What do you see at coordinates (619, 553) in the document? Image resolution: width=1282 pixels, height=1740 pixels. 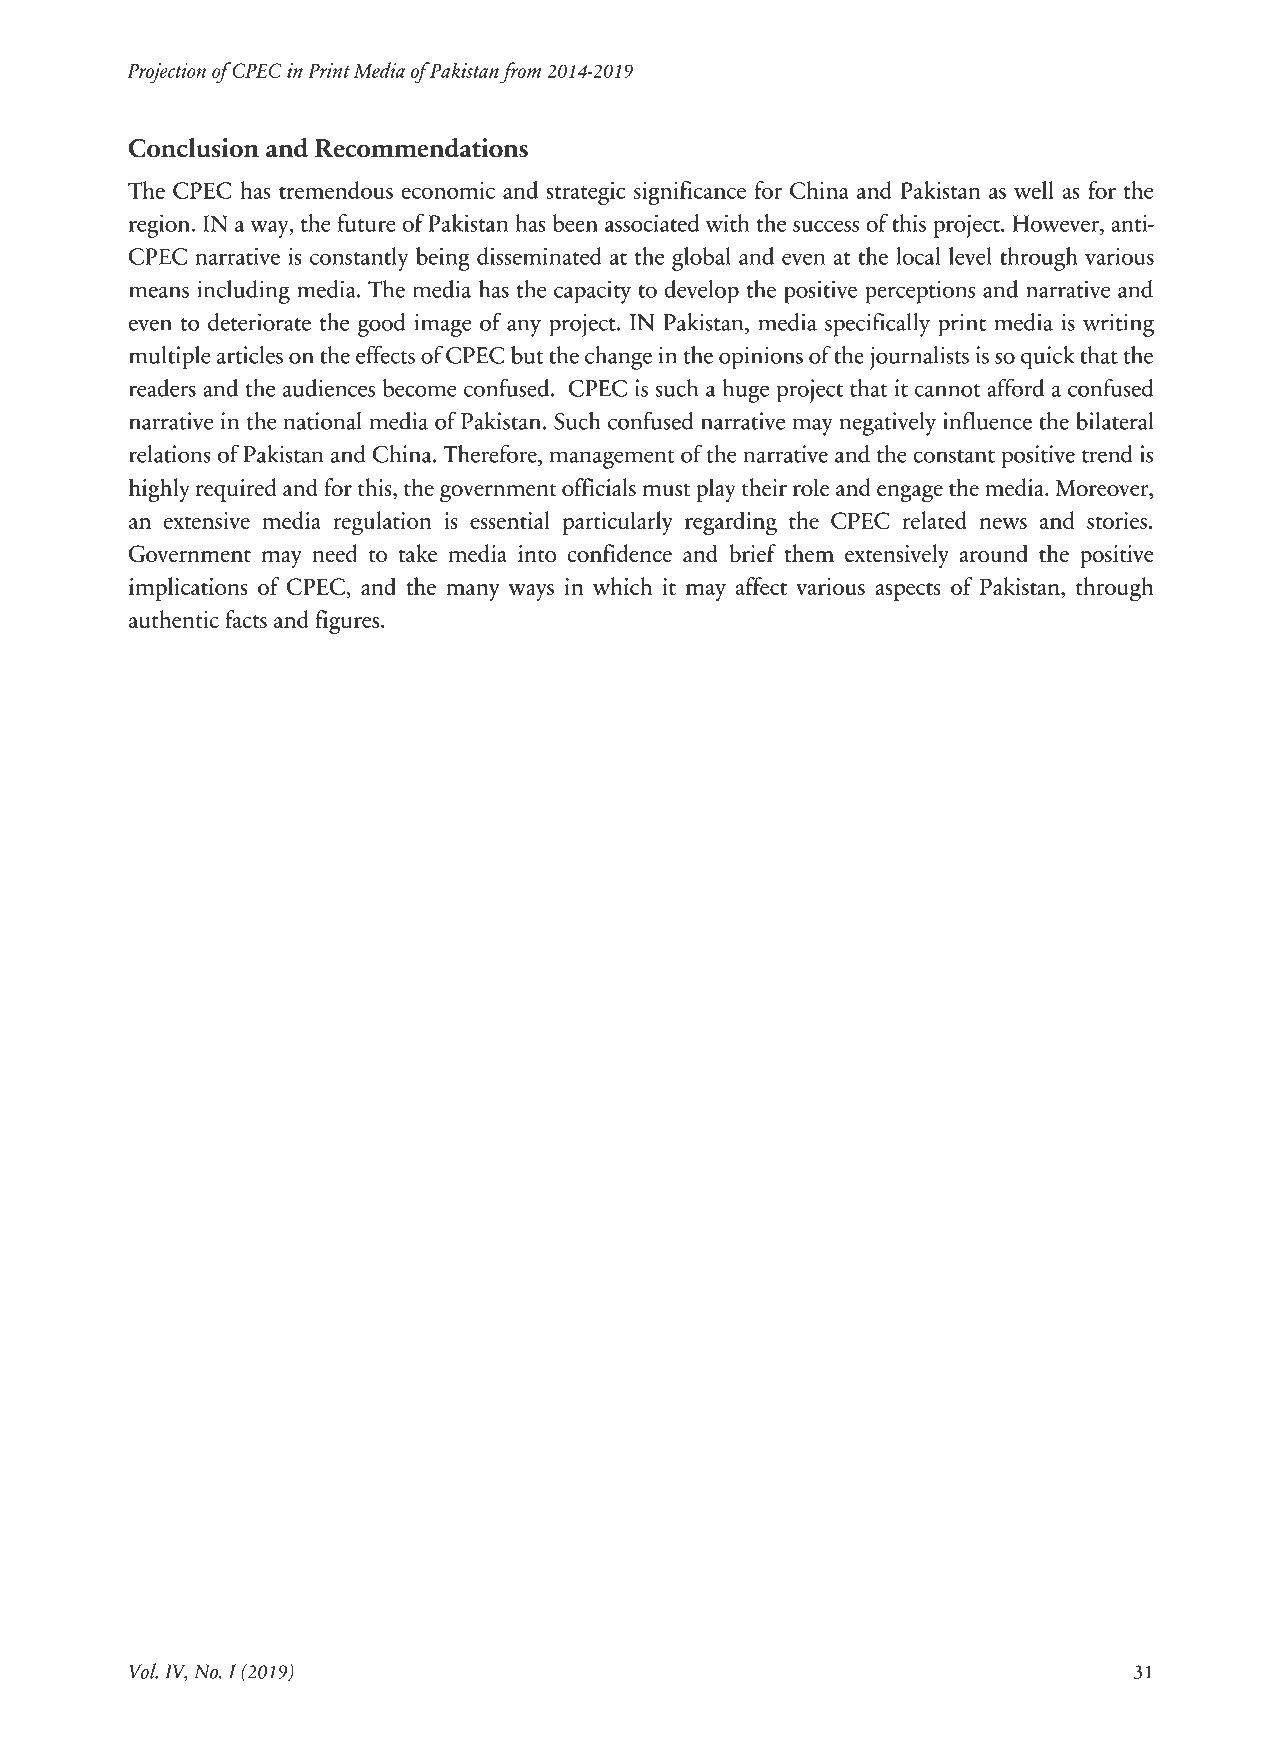 I see `confidence` at bounding box center [619, 553].
